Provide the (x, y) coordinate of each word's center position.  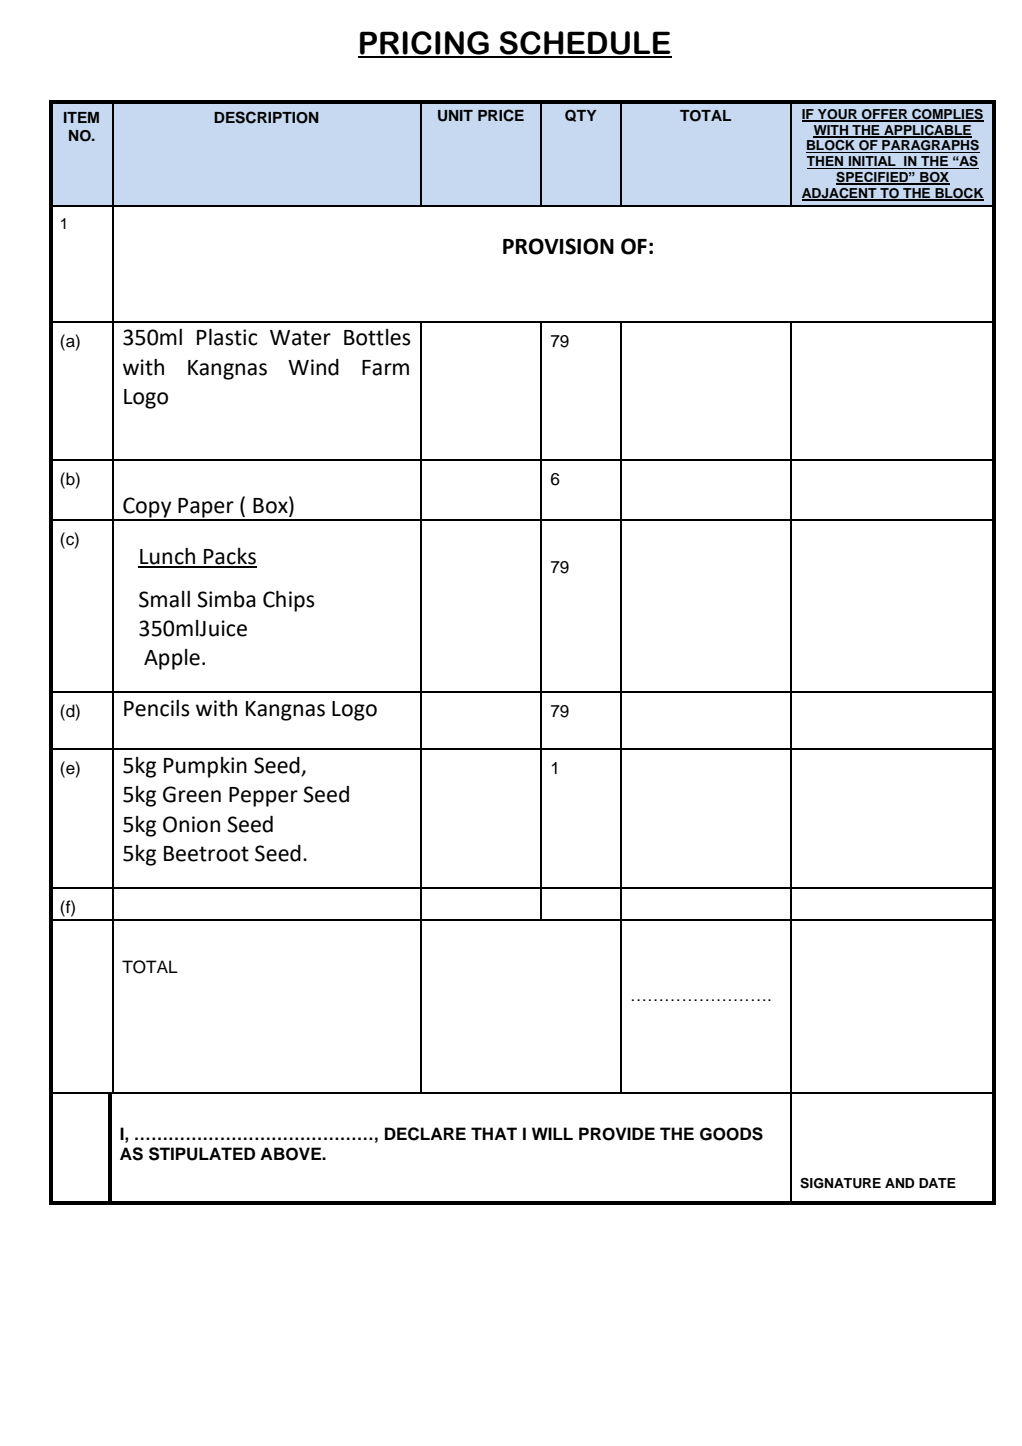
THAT (494, 1133)
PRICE (501, 115)
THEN (826, 162)
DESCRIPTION (266, 117)
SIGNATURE (840, 1183)
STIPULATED (202, 1154)
